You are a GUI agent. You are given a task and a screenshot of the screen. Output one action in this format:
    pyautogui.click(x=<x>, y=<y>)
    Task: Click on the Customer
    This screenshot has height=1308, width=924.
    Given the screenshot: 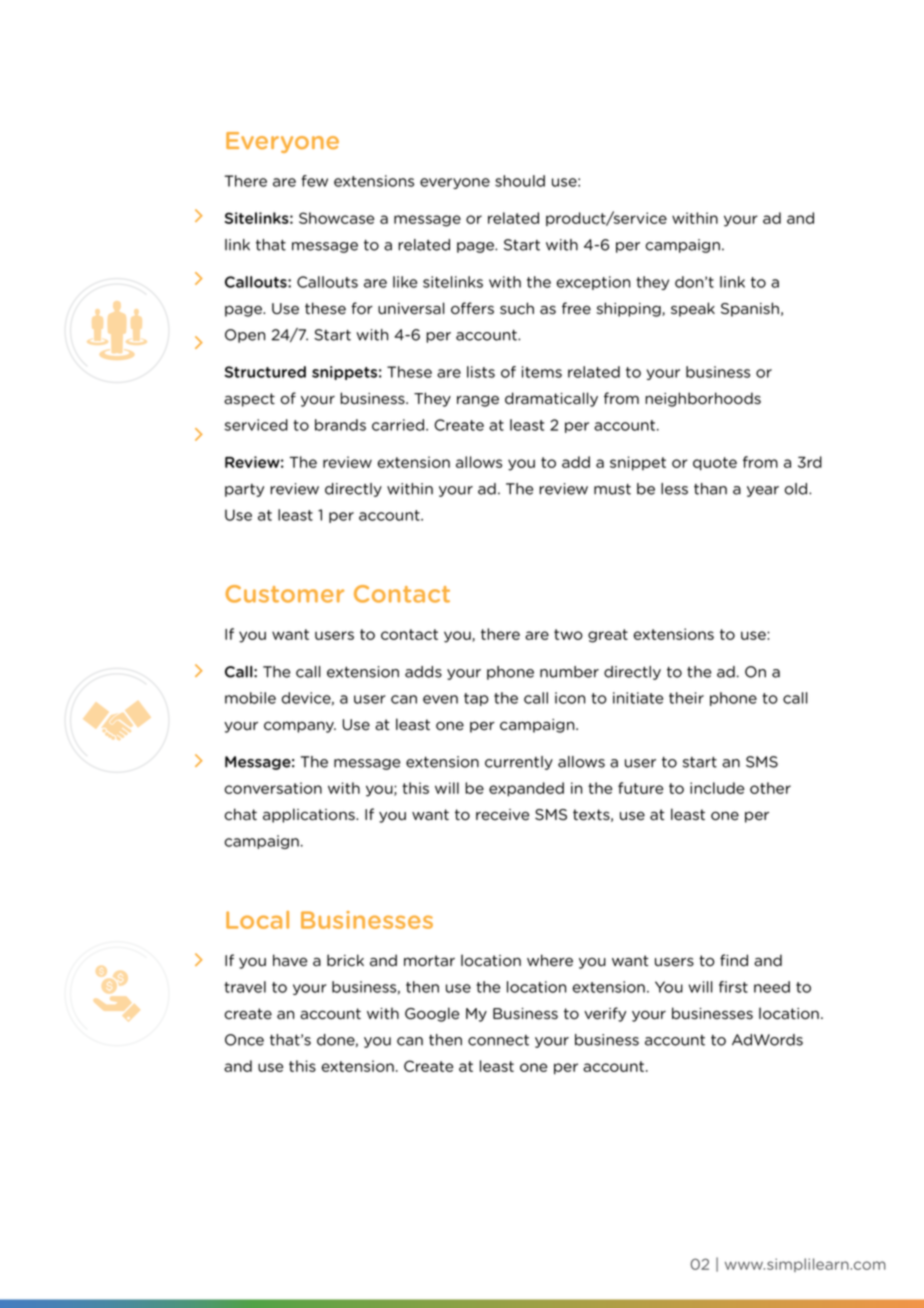 What is the action you would take?
    pyautogui.click(x=285, y=594)
